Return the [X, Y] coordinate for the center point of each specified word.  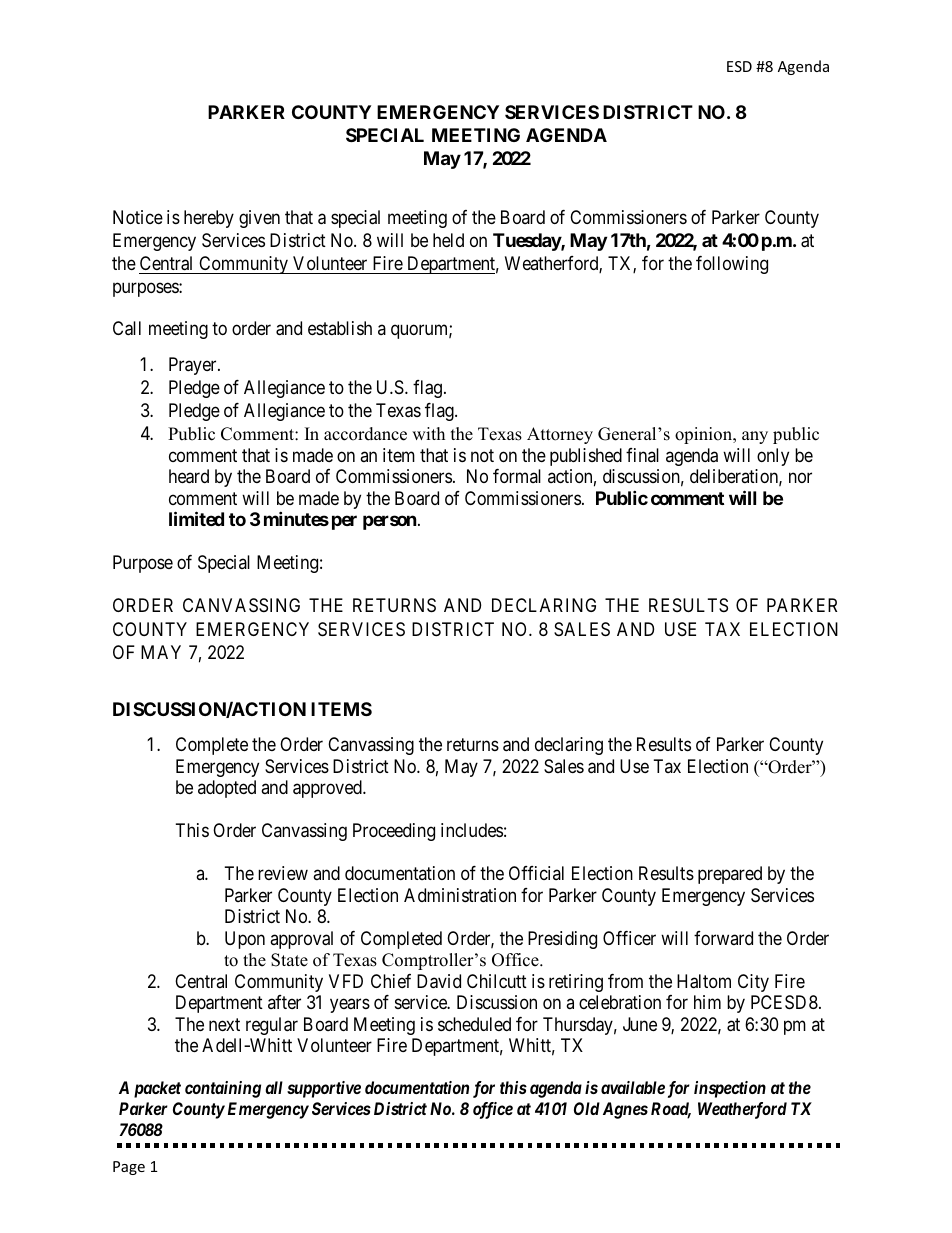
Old [587, 1108]
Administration [460, 895]
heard [189, 476]
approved [328, 789]
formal [517, 476]
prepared [730, 875]
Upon [245, 940]
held [448, 240]
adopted [227, 789]
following [732, 265]
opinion [705, 435]
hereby [209, 219]
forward [723, 938]
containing [223, 1089]
